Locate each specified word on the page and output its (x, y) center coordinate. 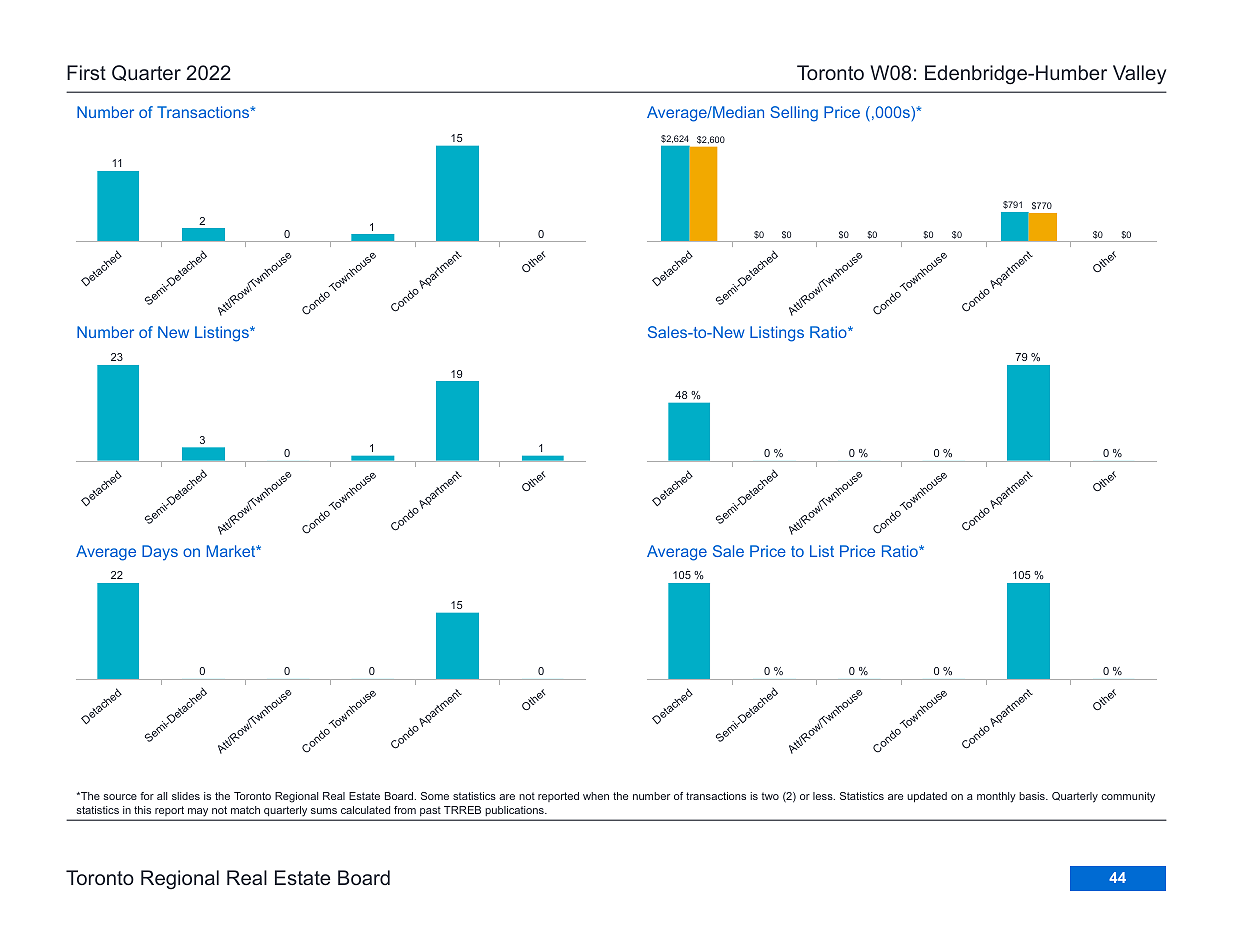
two (770, 796)
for (147, 796)
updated (927, 797)
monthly (996, 797)
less (824, 796)
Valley (1139, 74)
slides (186, 796)
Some (435, 796)
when (596, 796)
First (86, 72)
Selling (794, 114)
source (120, 797)
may (198, 812)
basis (1033, 796)
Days (160, 553)
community (1128, 797)
